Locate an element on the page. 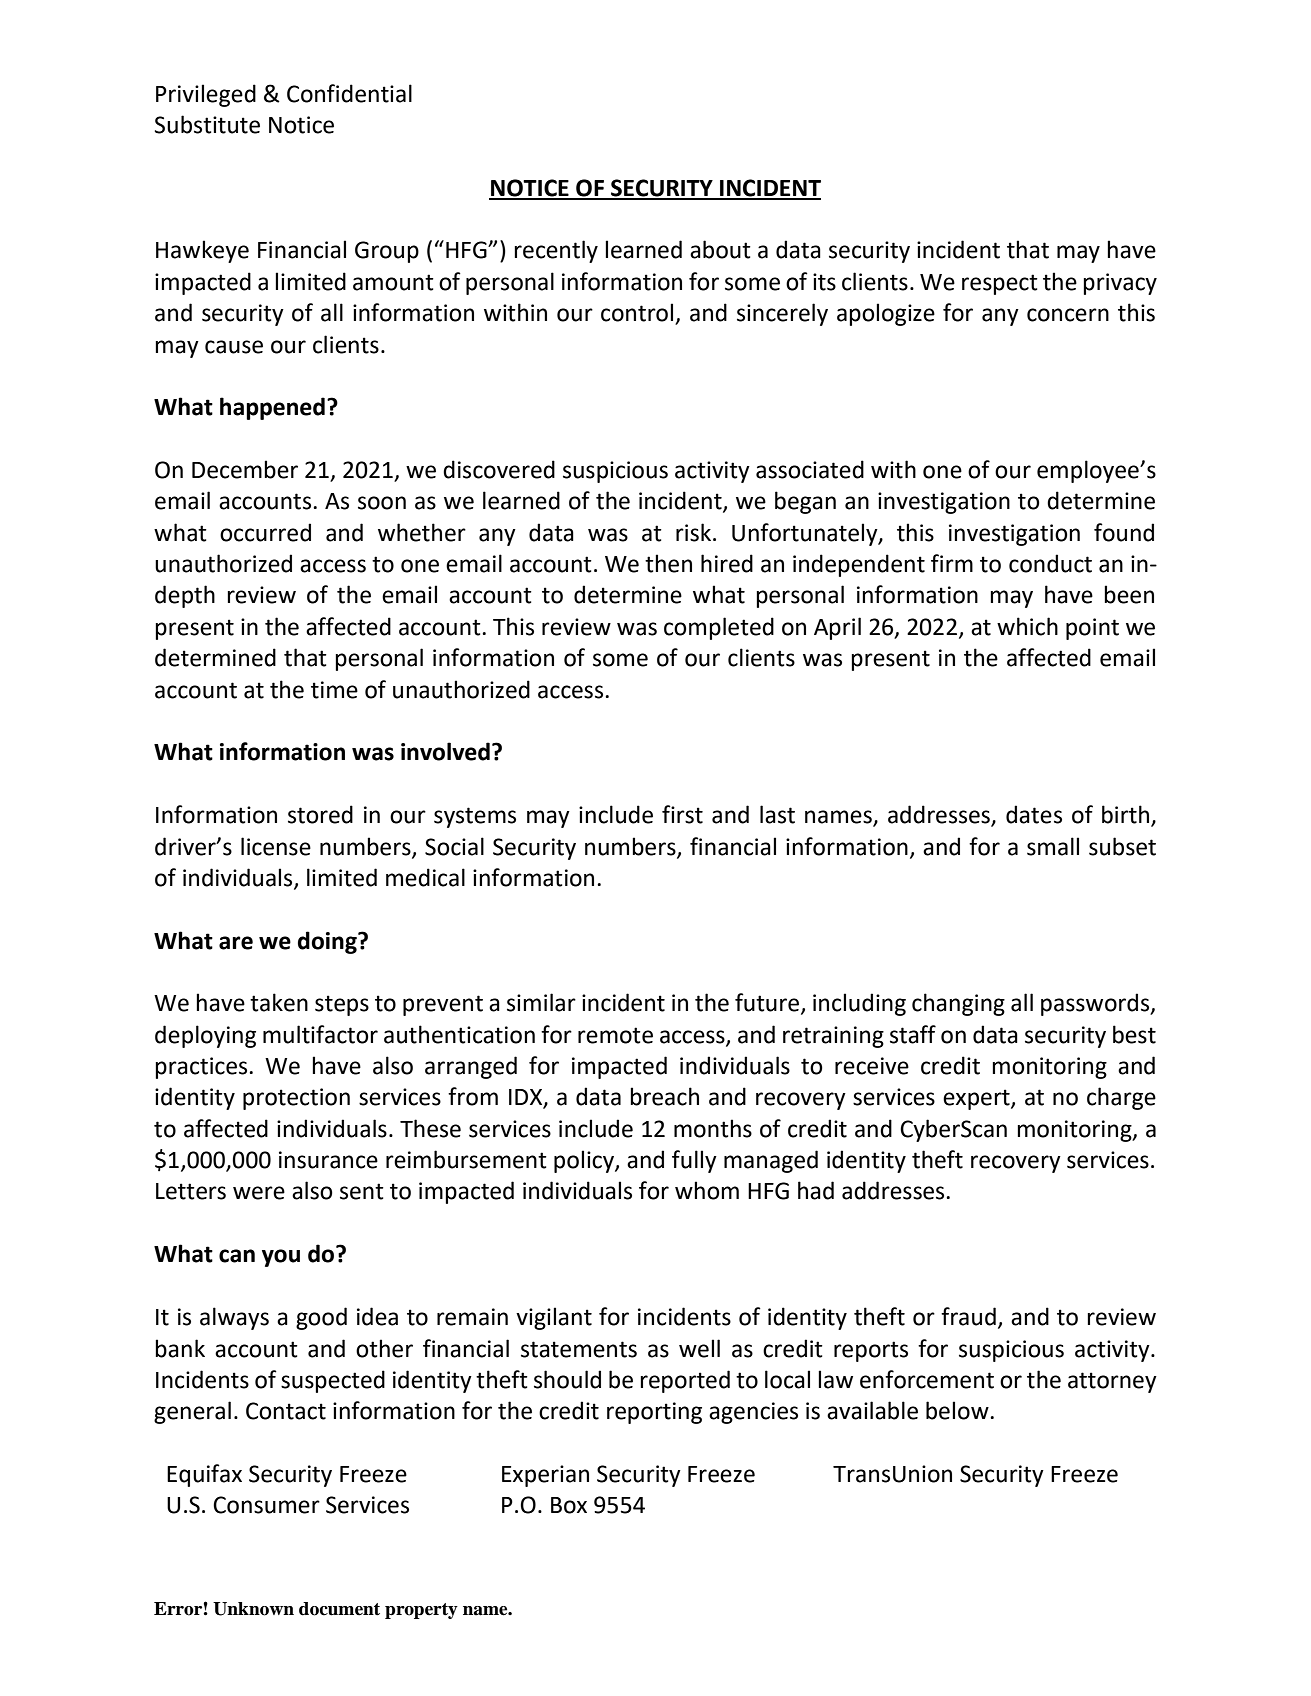 This image has height=1696, width=1311. small is located at coordinates (1053, 846).
